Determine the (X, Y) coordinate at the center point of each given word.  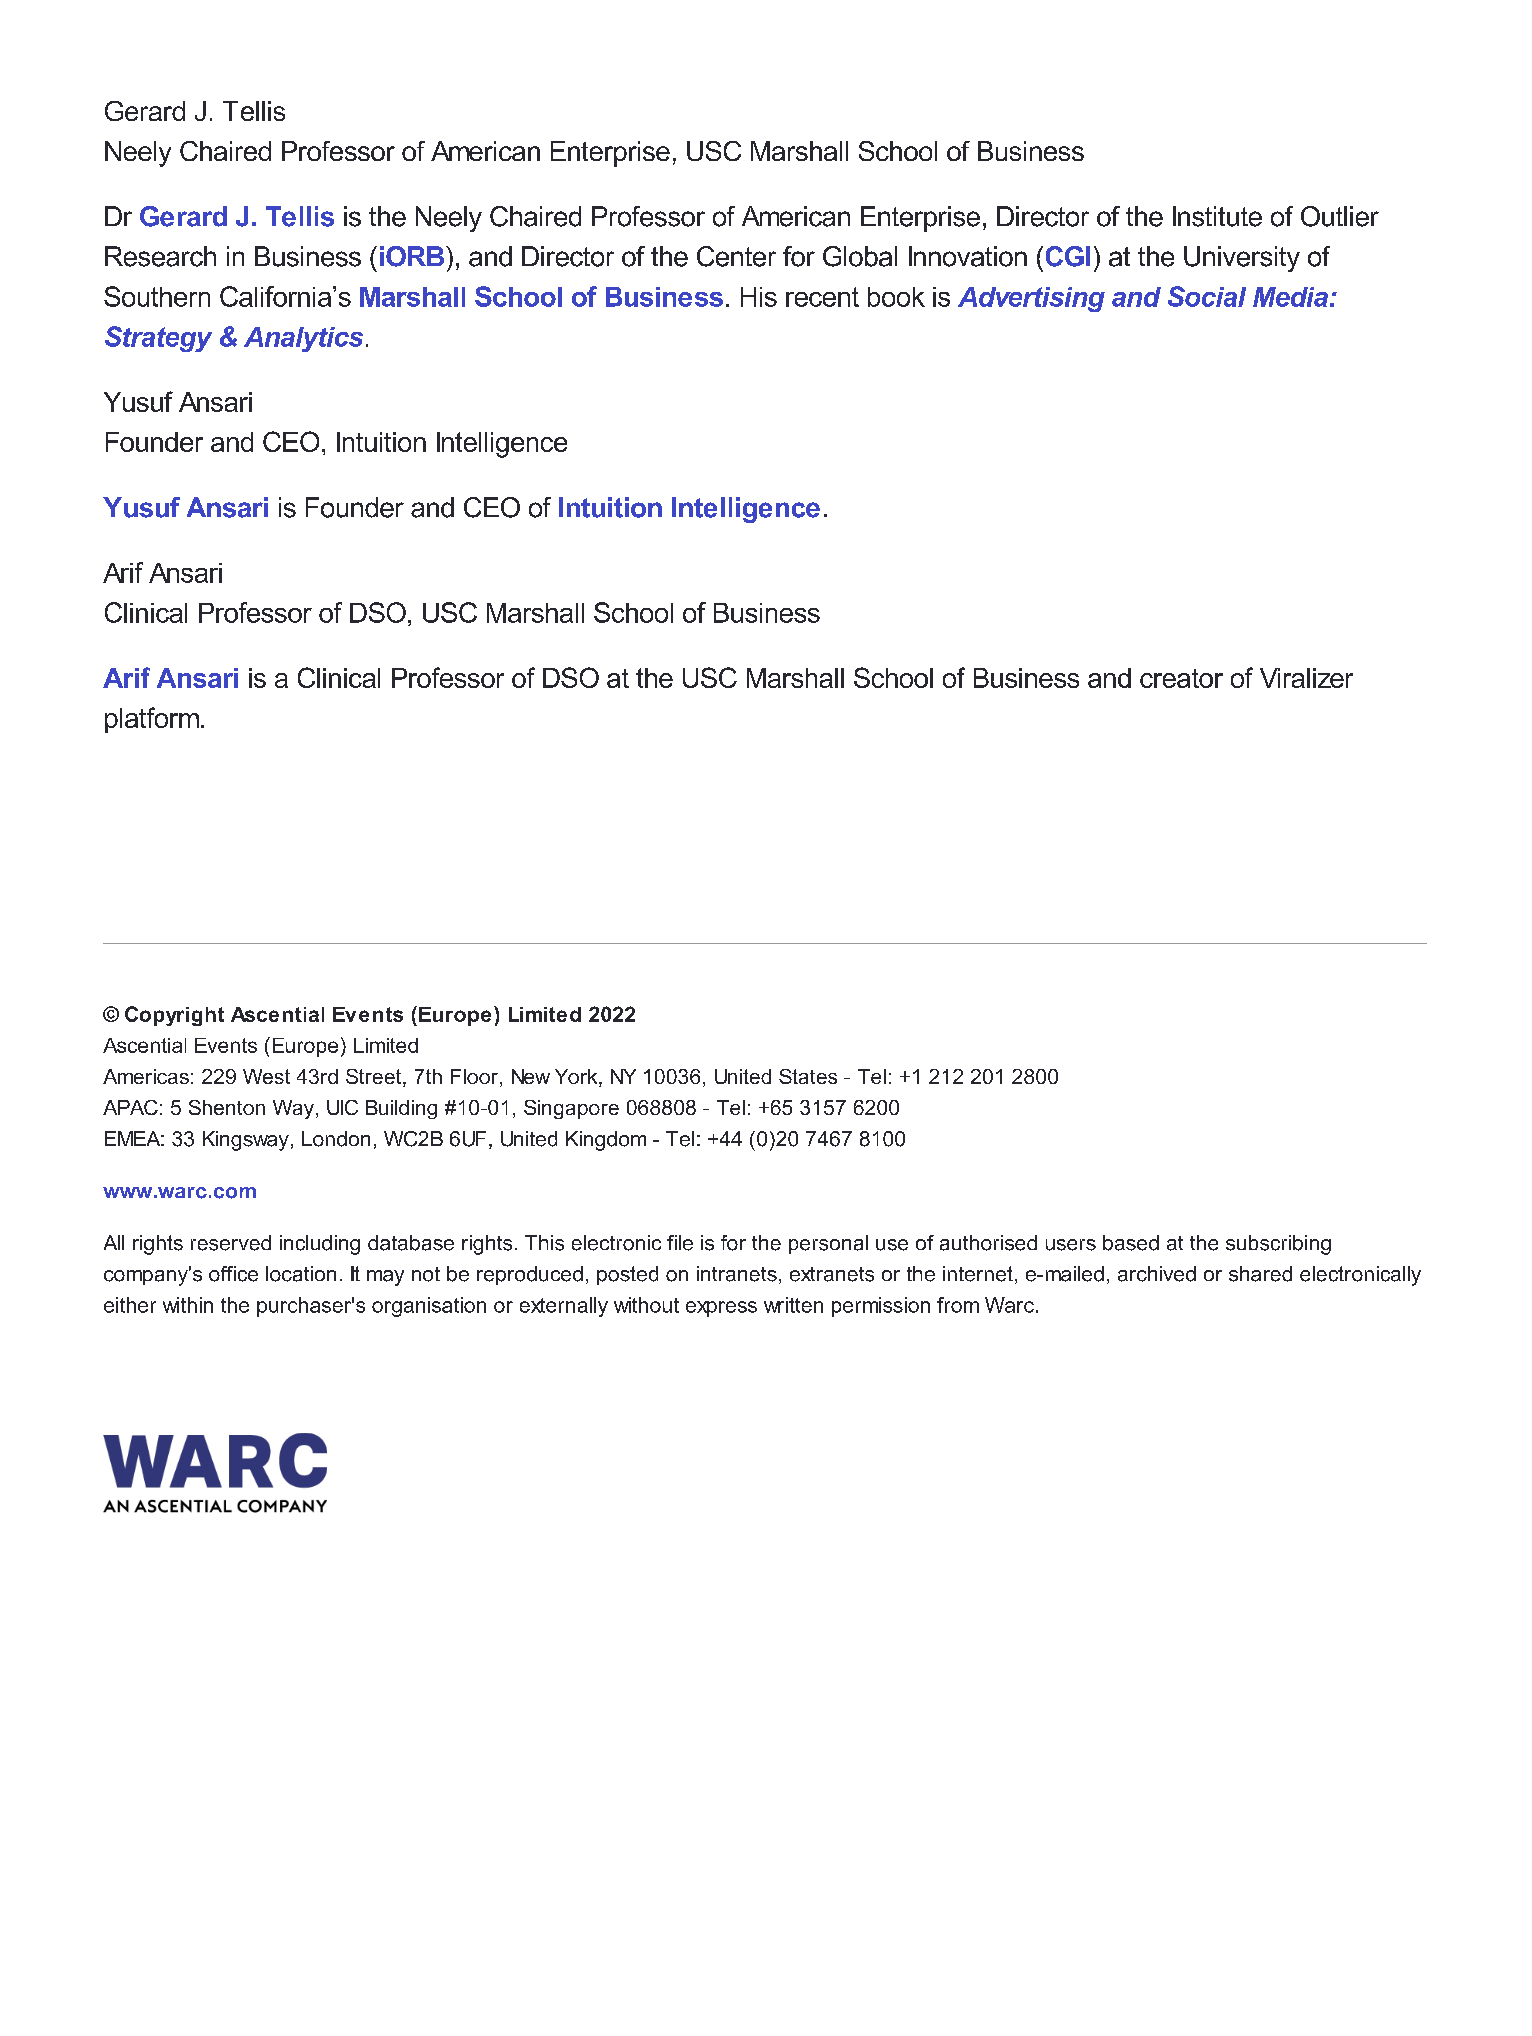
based (1131, 1243)
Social (1207, 296)
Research (160, 256)
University (1242, 259)
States (808, 1076)
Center (736, 256)
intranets (737, 1274)
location (301, 1274)
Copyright (174, 1016)
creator (1181, 678)
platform (152, 720)
